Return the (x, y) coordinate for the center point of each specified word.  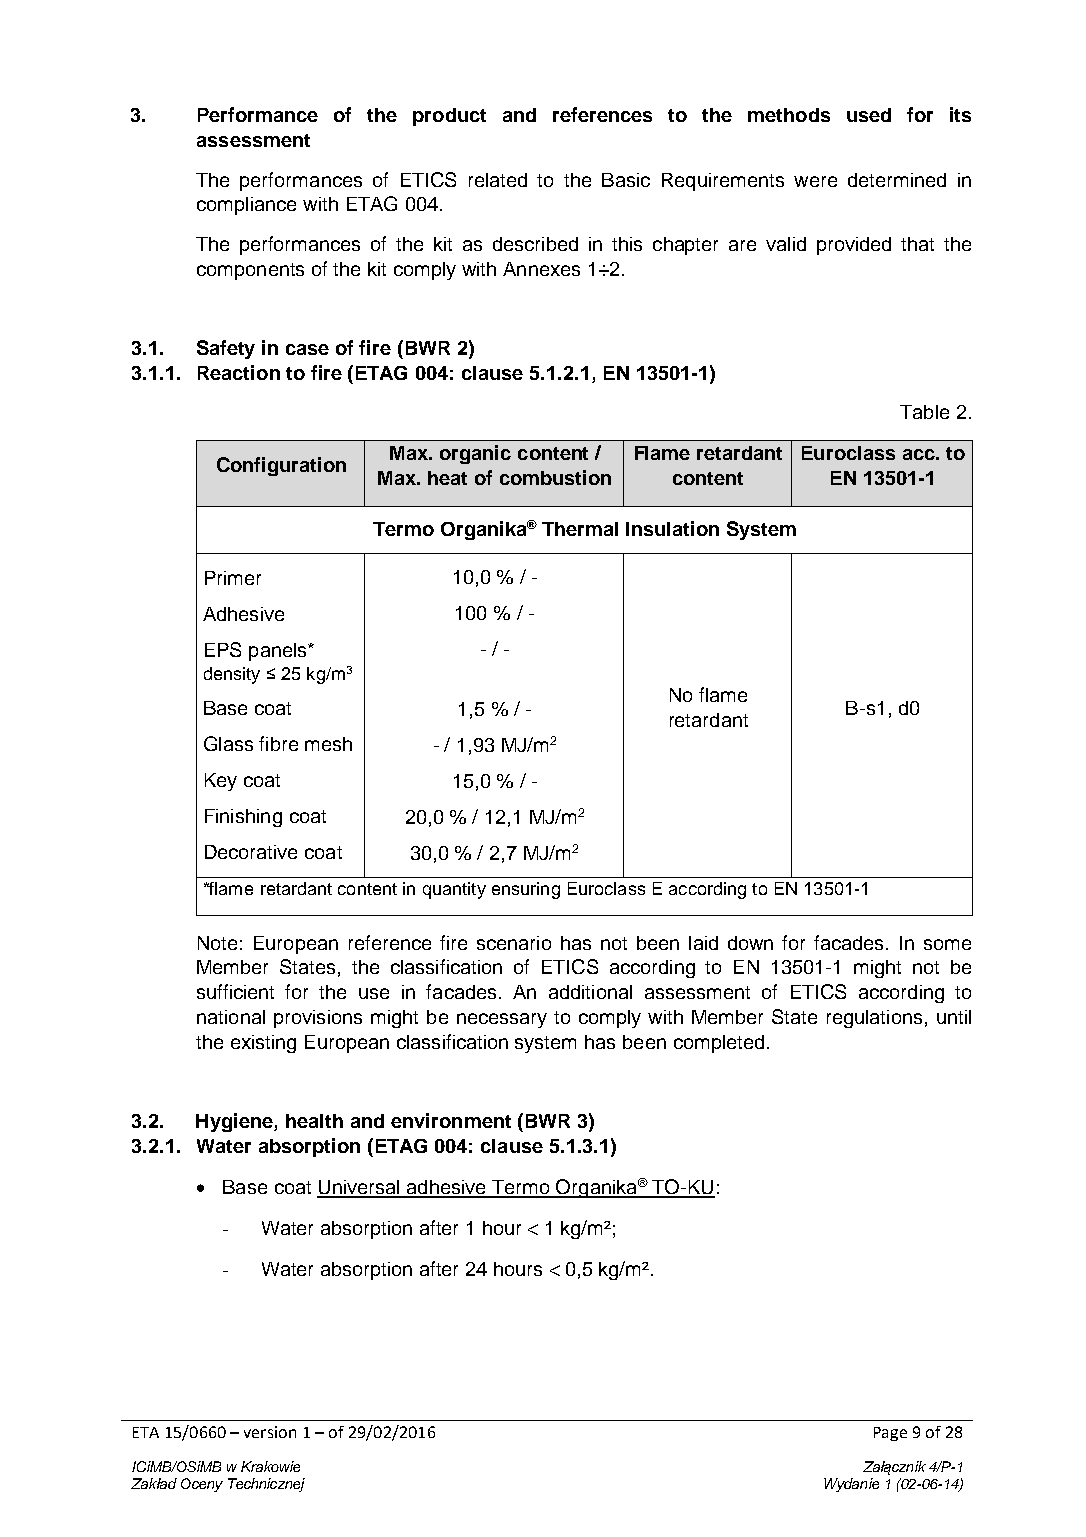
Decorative (251, 852)
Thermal (580, 529)
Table (924, 412)
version (270, 1432)
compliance (246, 206)
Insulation (672, 528)
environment (451, 1120)
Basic (626, 180)
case (307, 349)
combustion (555, 477)
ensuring (526, 890)
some (947, 944)
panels (279, 652)
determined (897, 180)
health (314, 1121)
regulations (874, 1019)
